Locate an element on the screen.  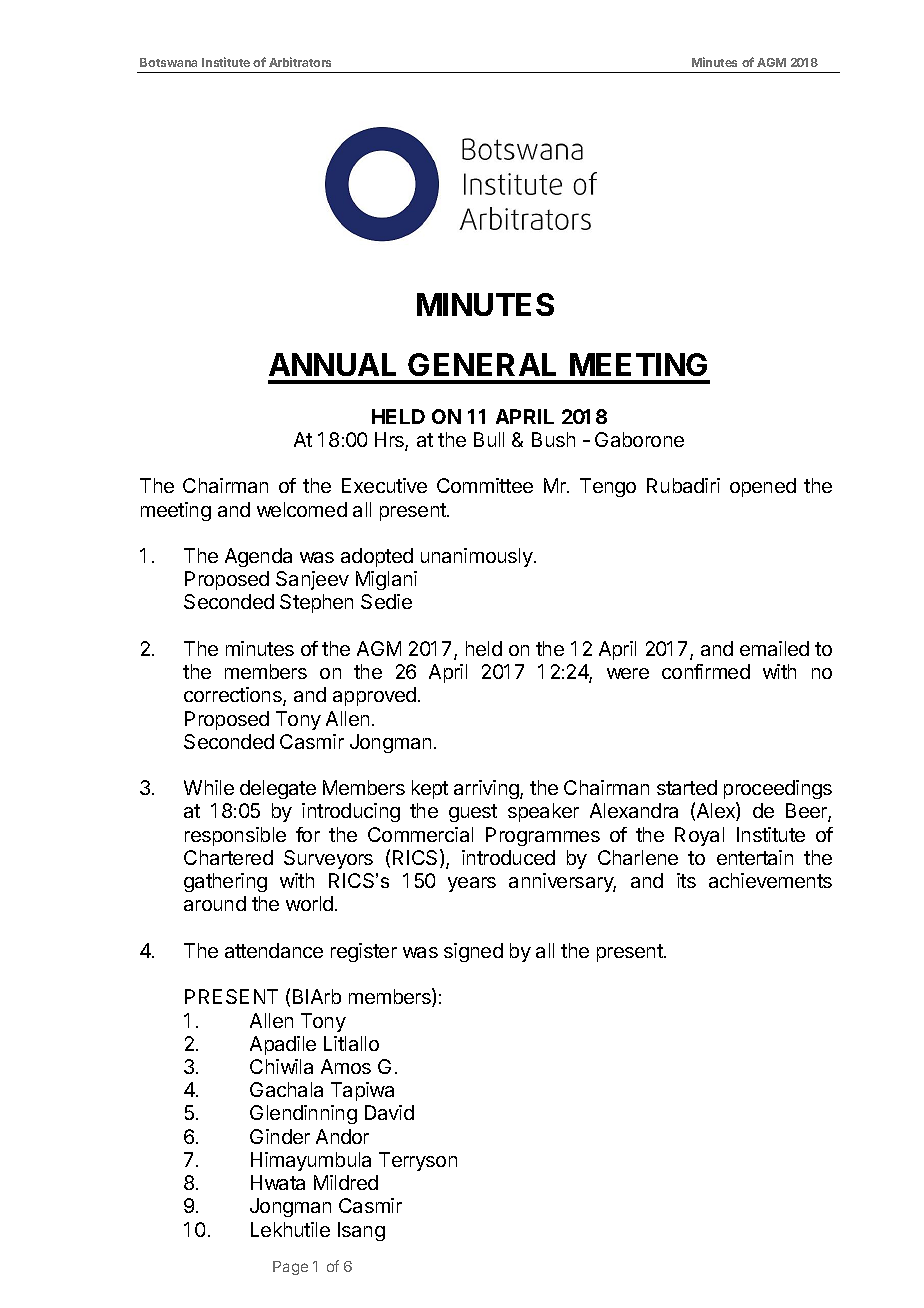
Bush is located at coordinates (553, 439).
